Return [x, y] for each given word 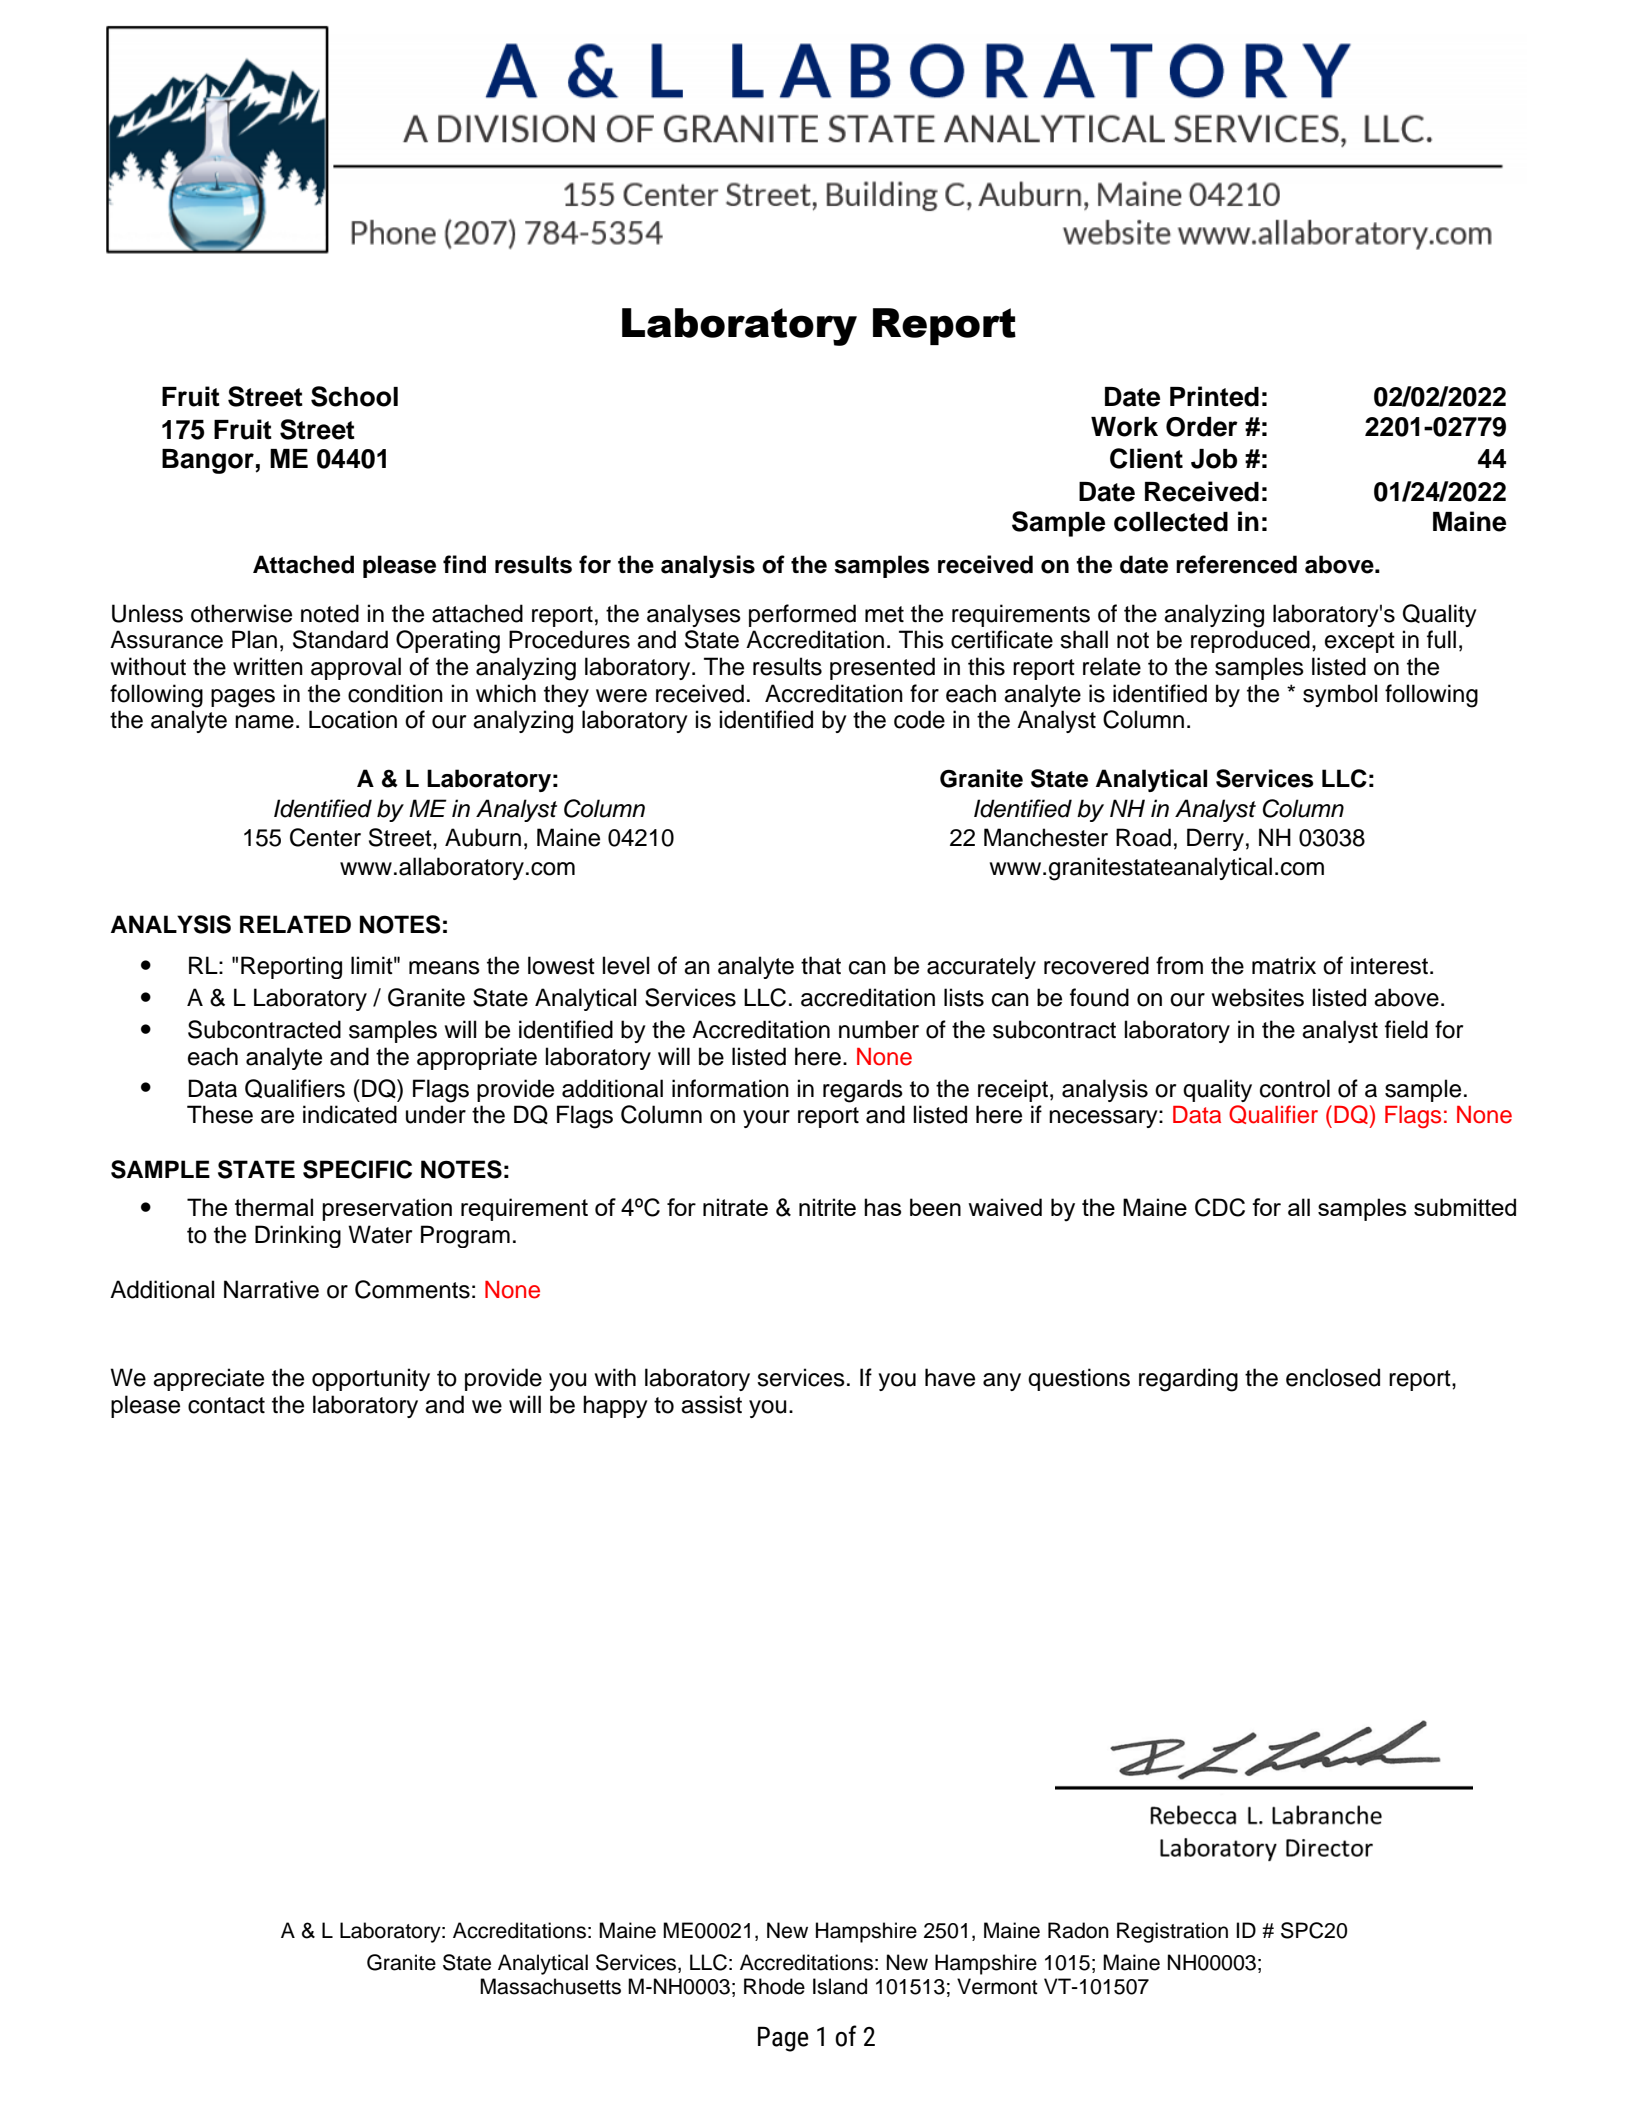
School [354, 396]
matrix [1284, 965]
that [821, 965]
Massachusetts [550, 1986]
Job [1214, 459]
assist [711, 1404]
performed [802, 615]
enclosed [1333, 1377]
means [444, 968]
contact [226, 1405]
